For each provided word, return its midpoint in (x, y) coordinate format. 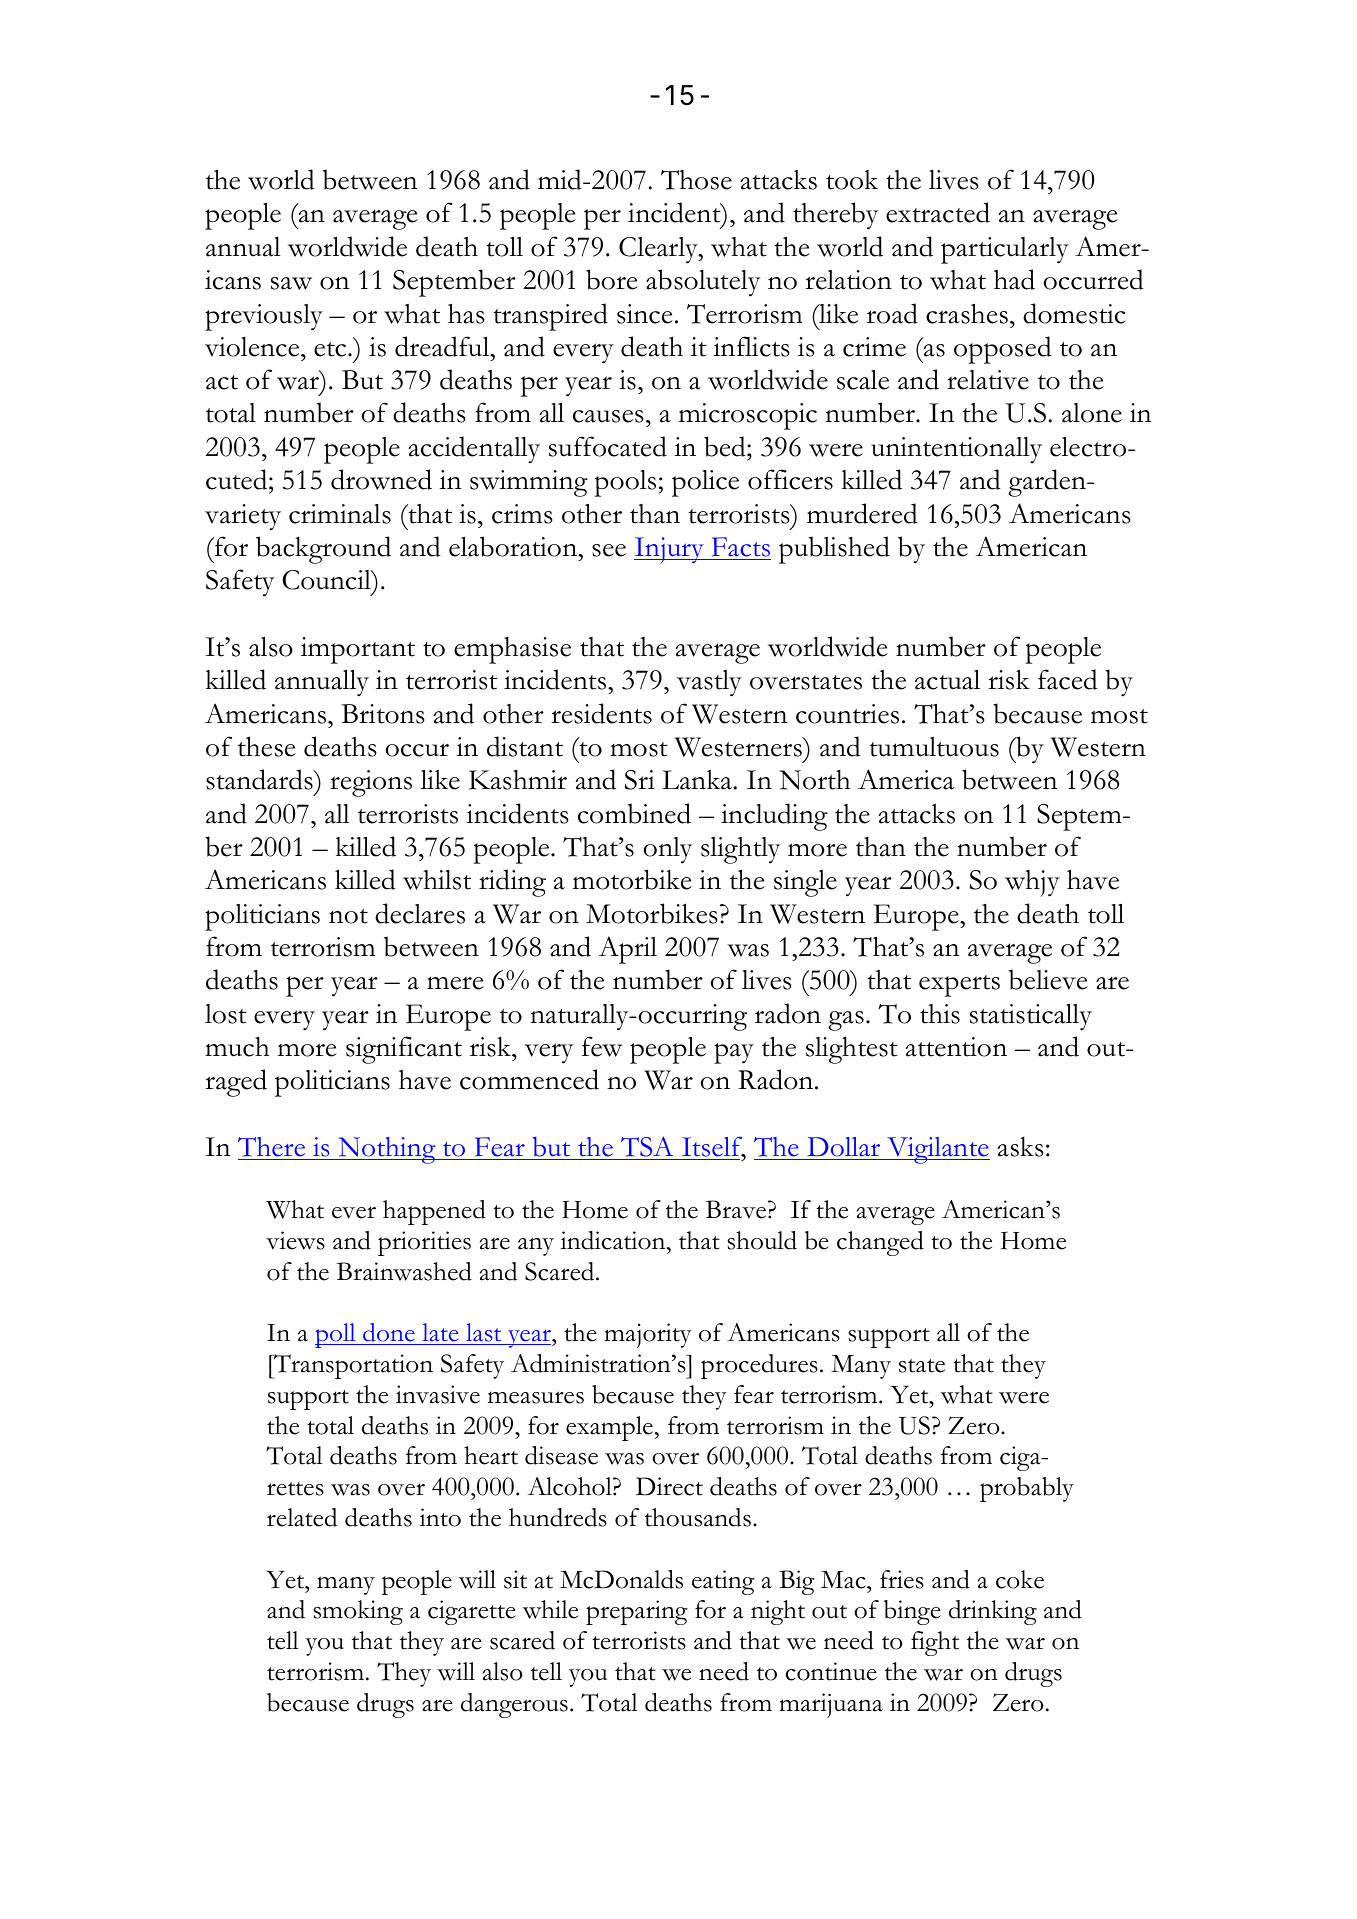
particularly (1005, 250)
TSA (647, 1146)
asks (1020, 1147)
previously (264, 317)
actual (947, 680)
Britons (382, 714)
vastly (709, 683)
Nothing (387, 1150)
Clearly (659, 250)
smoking (358, 1612)
